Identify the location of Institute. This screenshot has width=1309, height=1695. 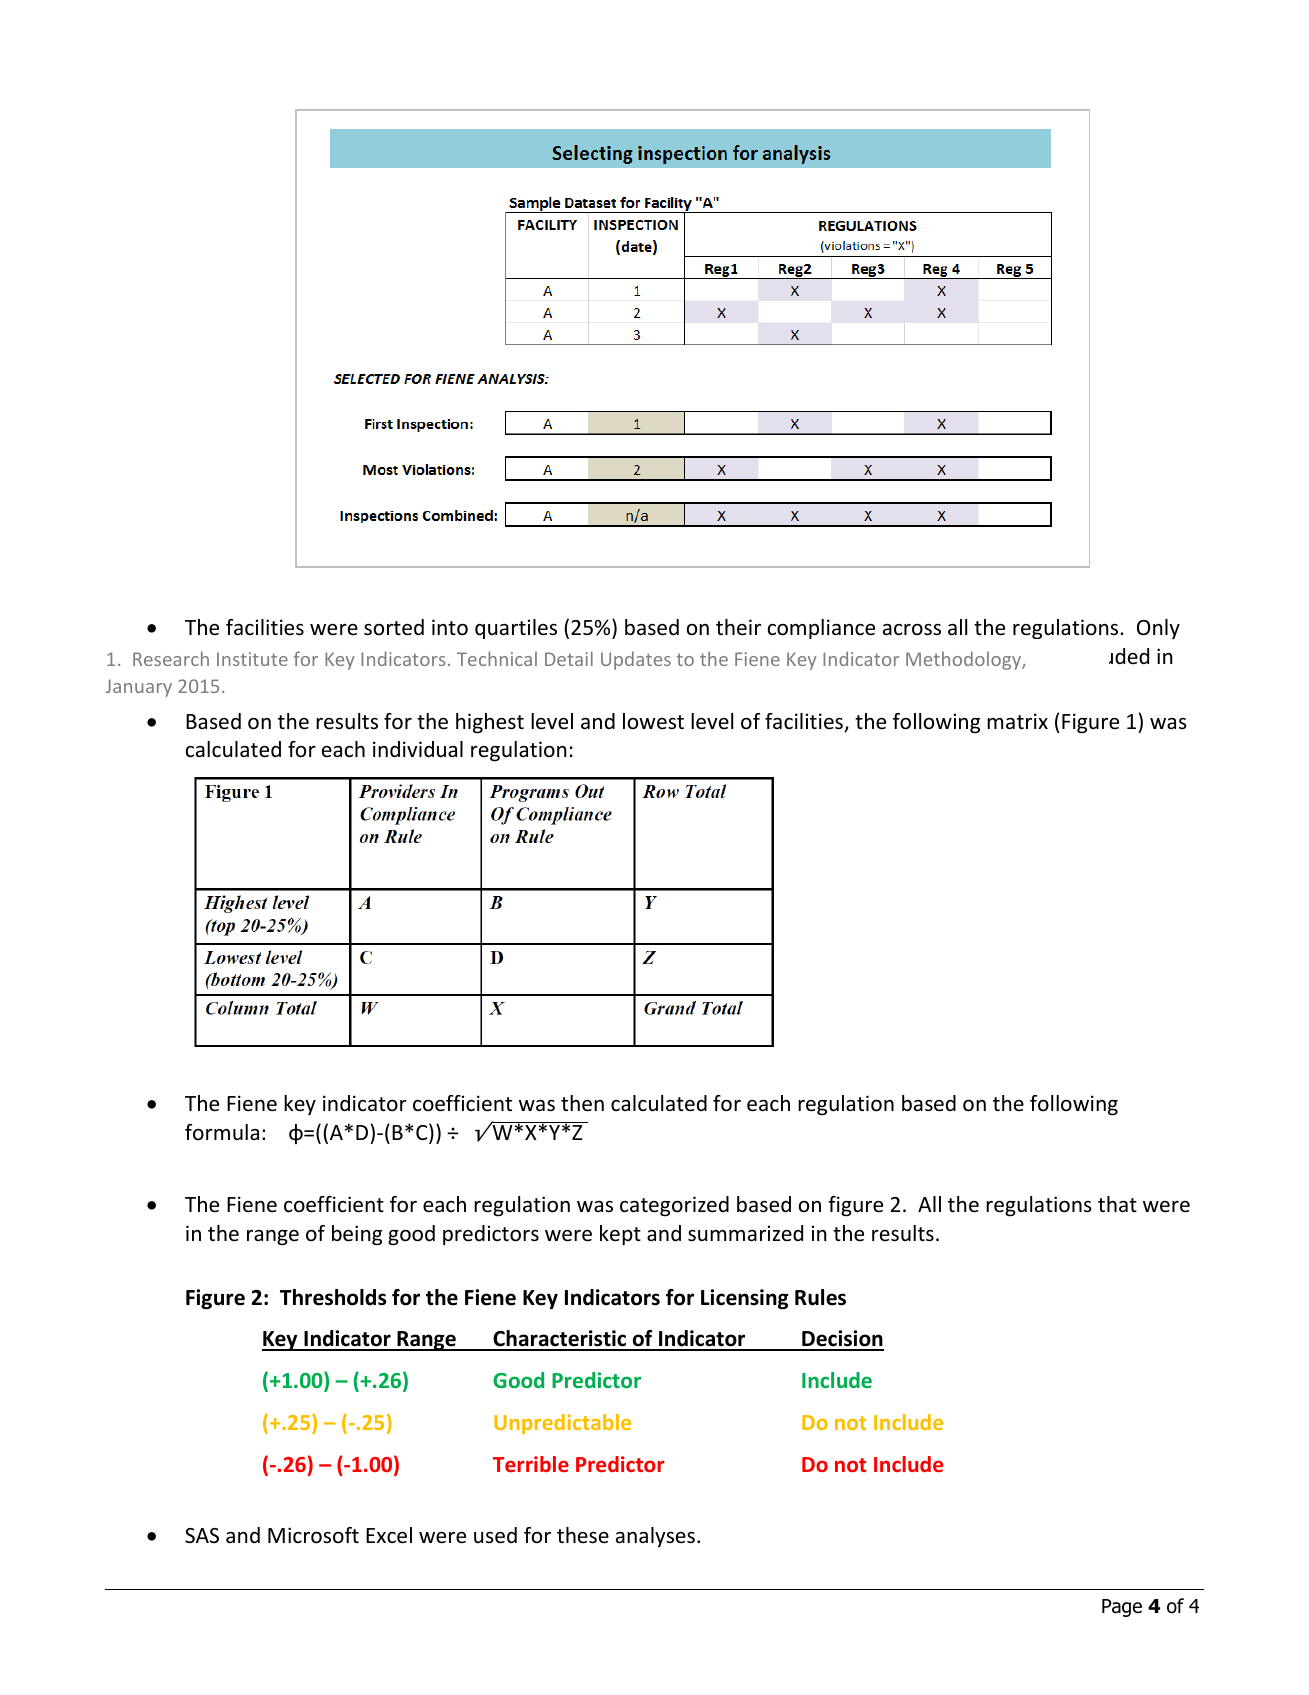
(252, 659).
